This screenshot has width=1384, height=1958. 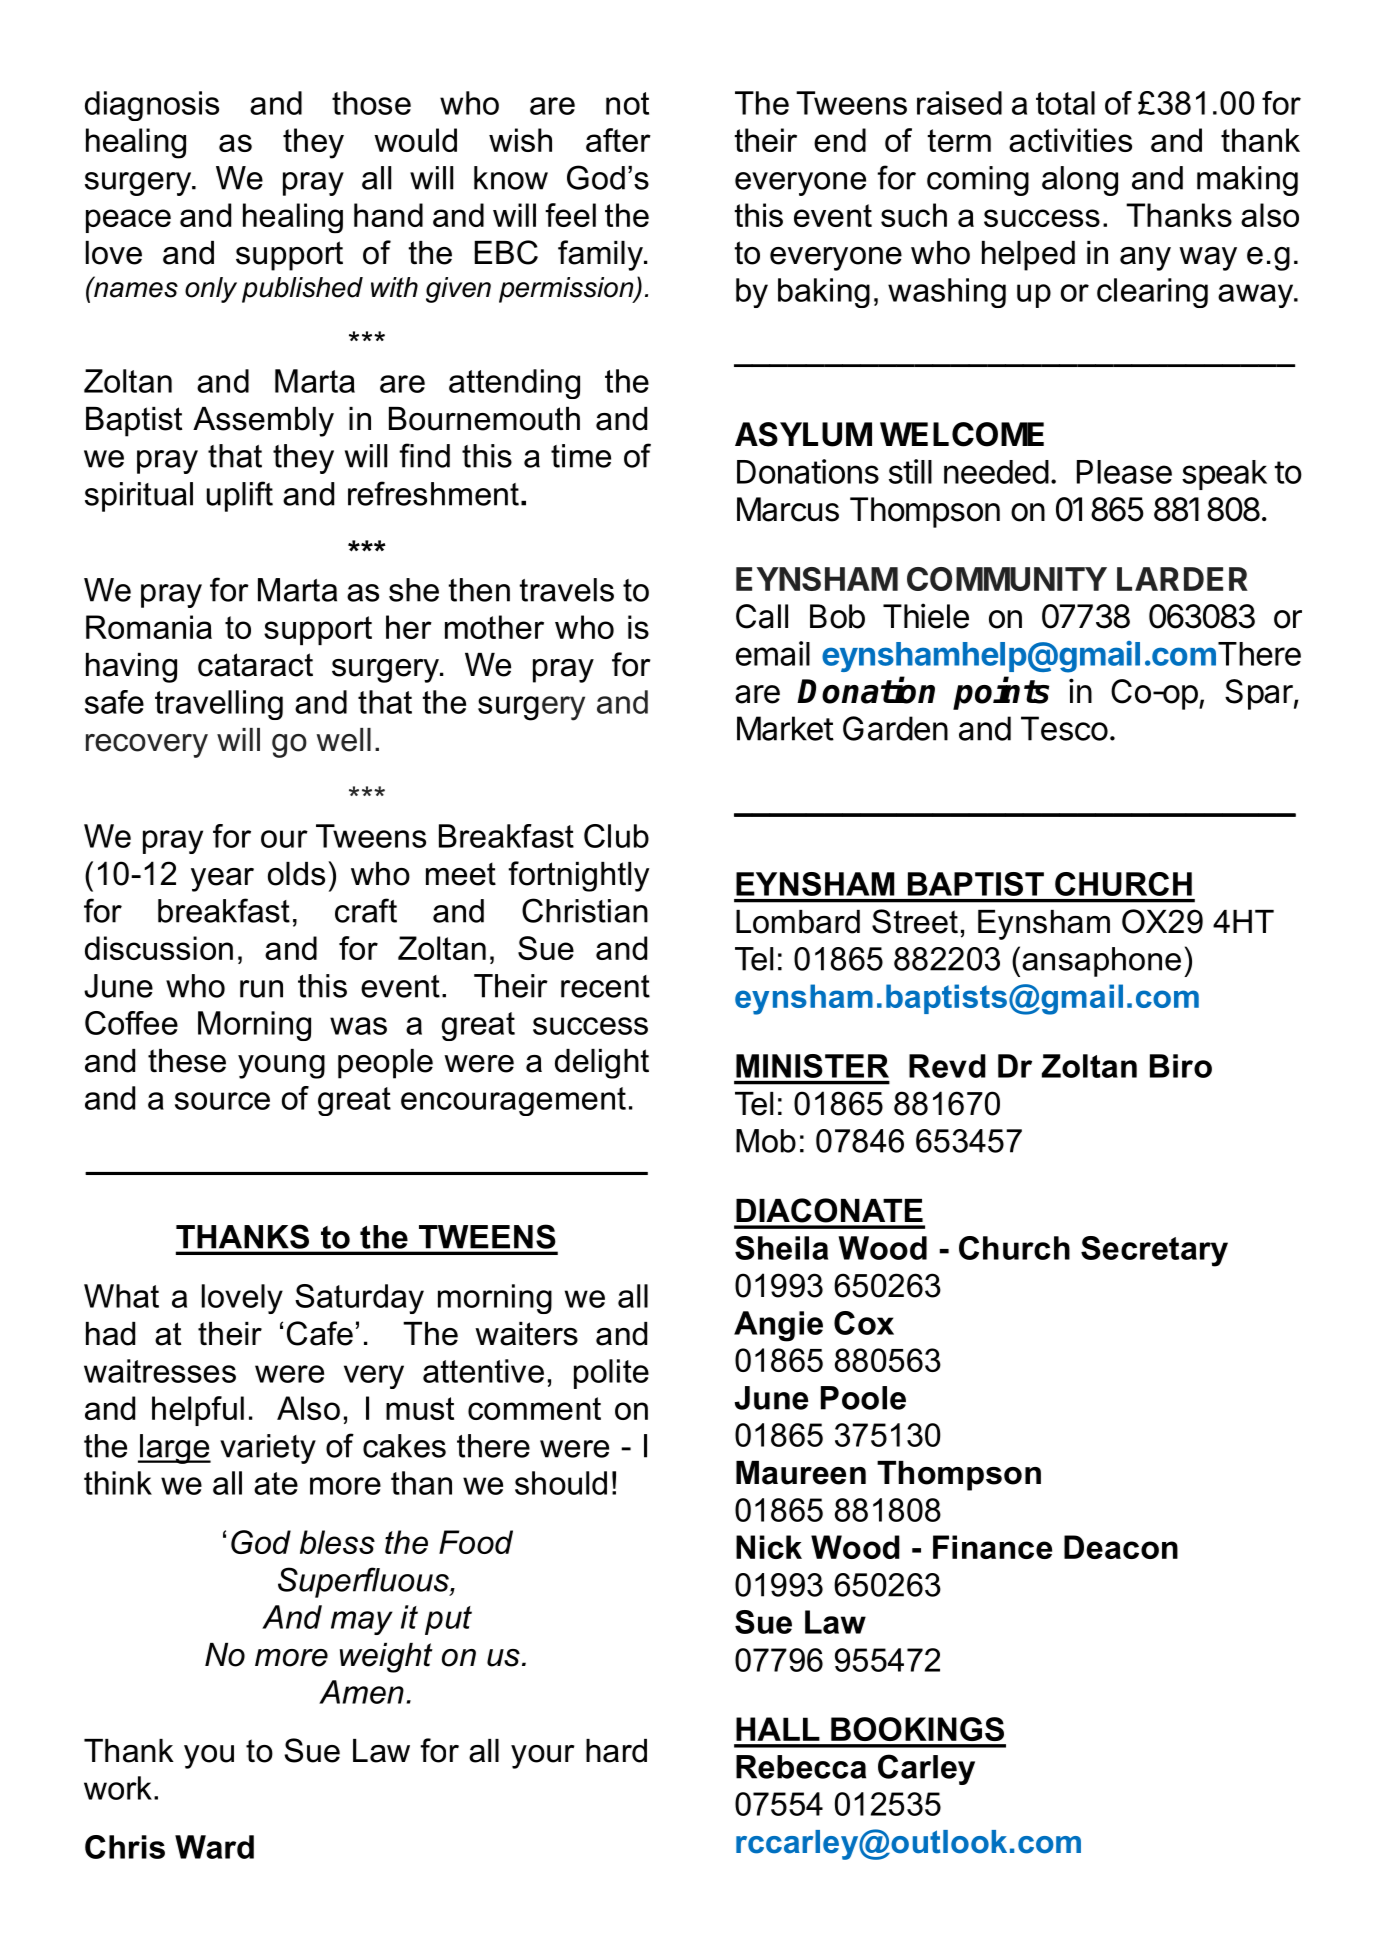 I want to click on Biro, so click(x=1181, y=1066).
